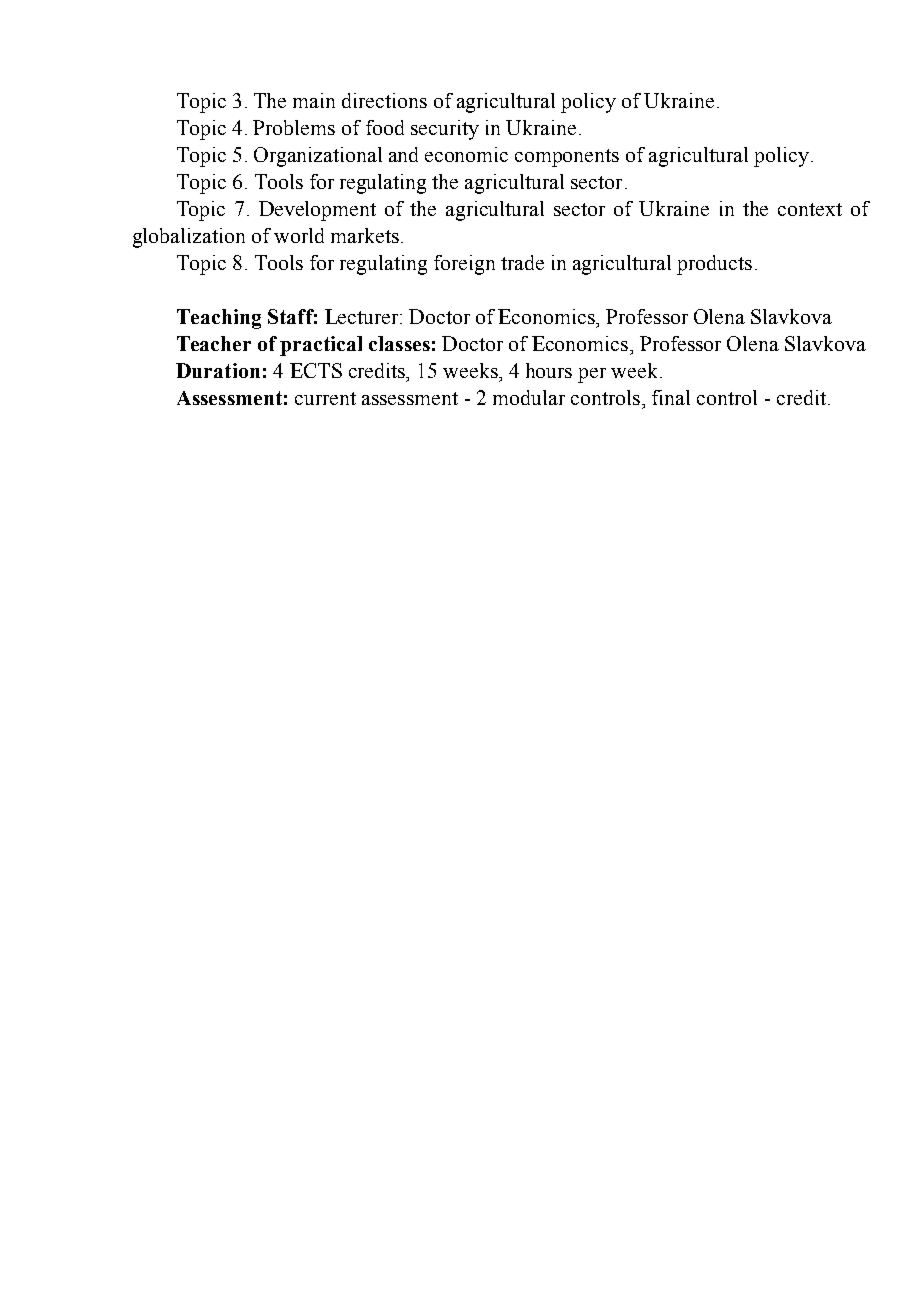  Describe the element at coordinates (464, 265) in the image. I see `foreign` at that location.
